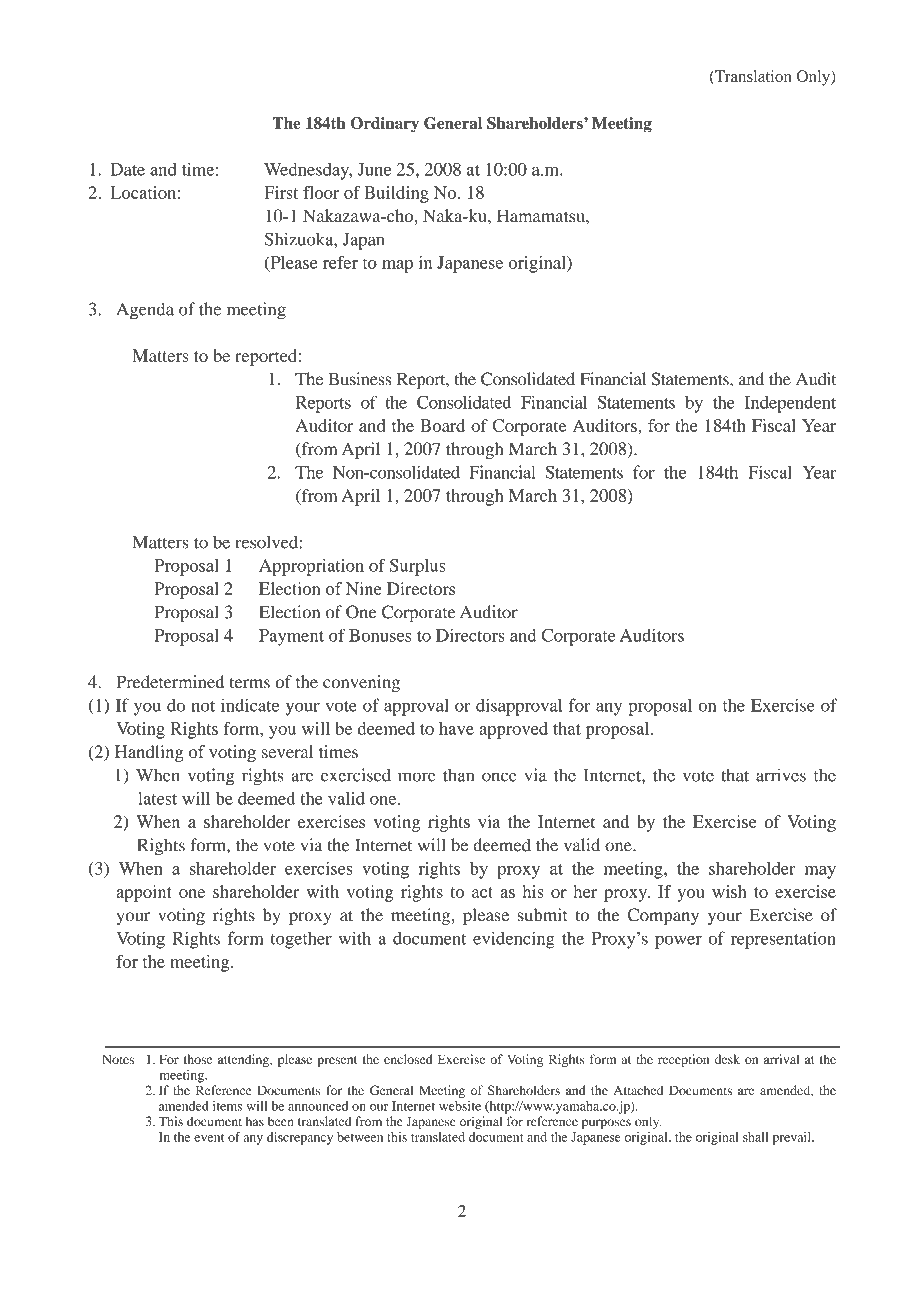  Describe the element at coordinates (281, 192) in the screenshot. I see `First` at that location.
